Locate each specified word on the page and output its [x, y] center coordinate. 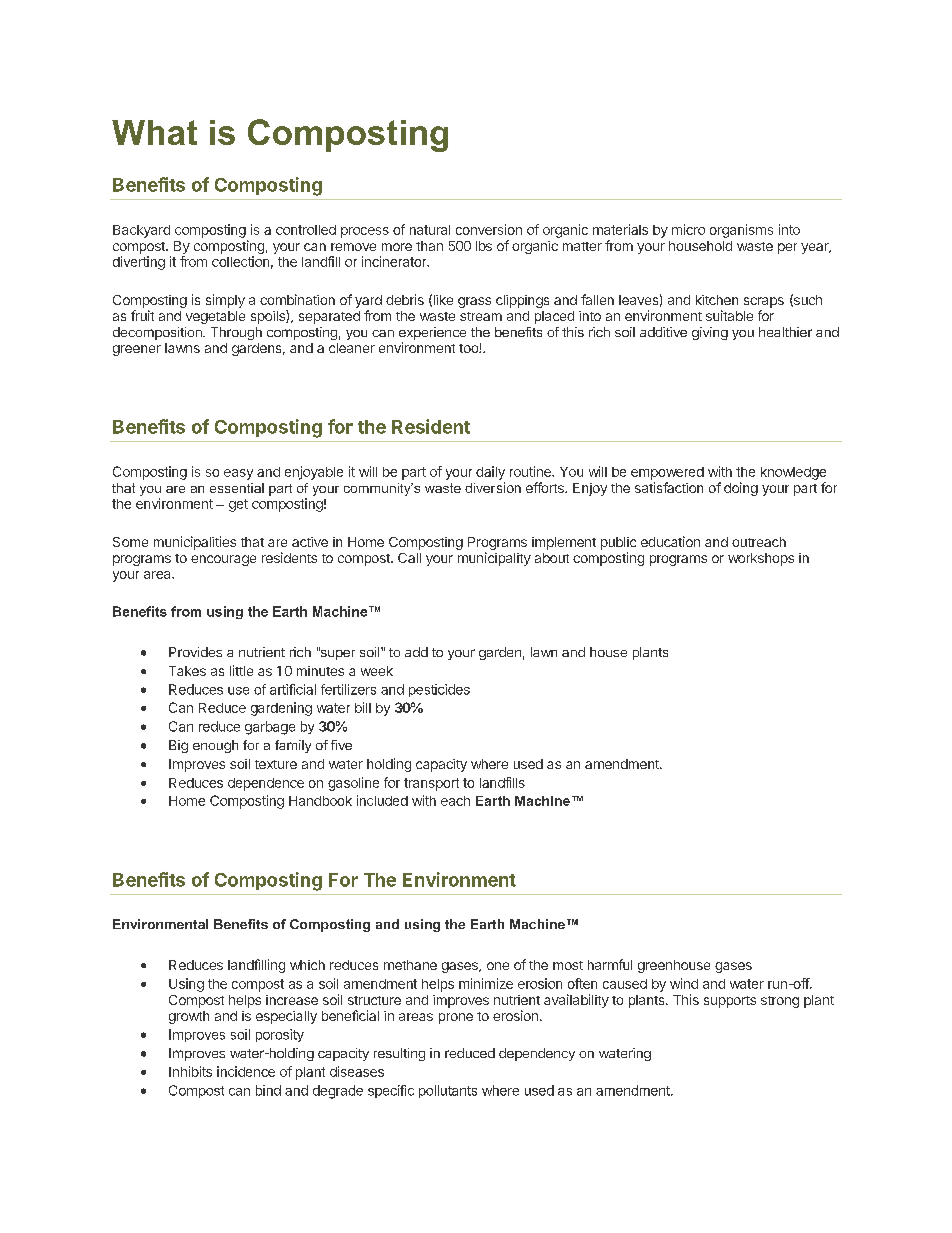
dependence [266, 784]
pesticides [439, 690]
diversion [493, 487]
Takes [187, 671]
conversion [489, 229]
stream [481, 316]
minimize [486, 983]
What [154, 132]
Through [236, 333]
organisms [741, 231]
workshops [761, 559]
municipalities [195, 543]
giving [710, 333]
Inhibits [190, 1071]
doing [741, 489]
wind [684, 983]
